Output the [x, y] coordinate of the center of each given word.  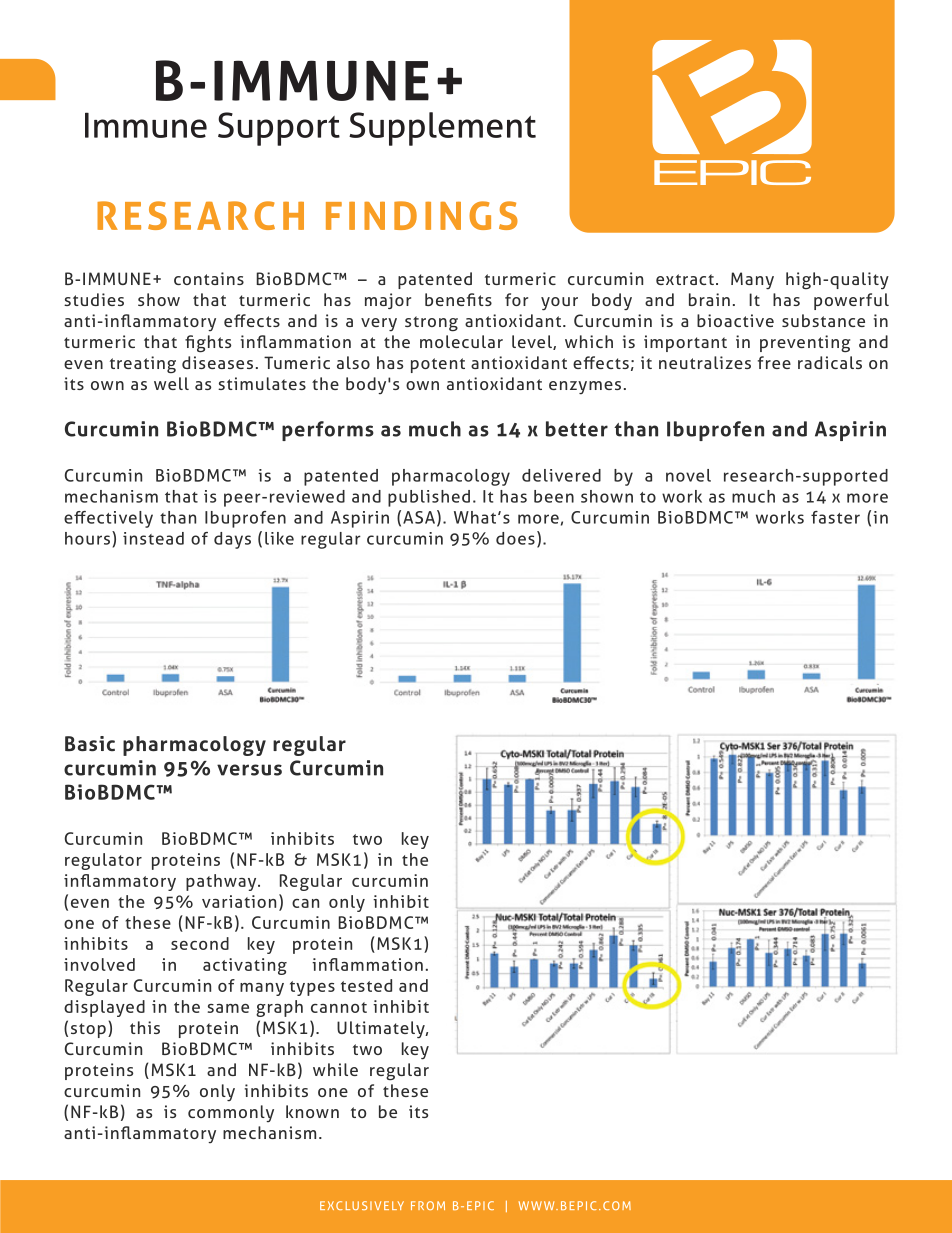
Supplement [442, 129]
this [145, 1027]
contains [209, 278]
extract [685, 279]
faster [835, 517]
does [515, 538]
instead [153, 538]
